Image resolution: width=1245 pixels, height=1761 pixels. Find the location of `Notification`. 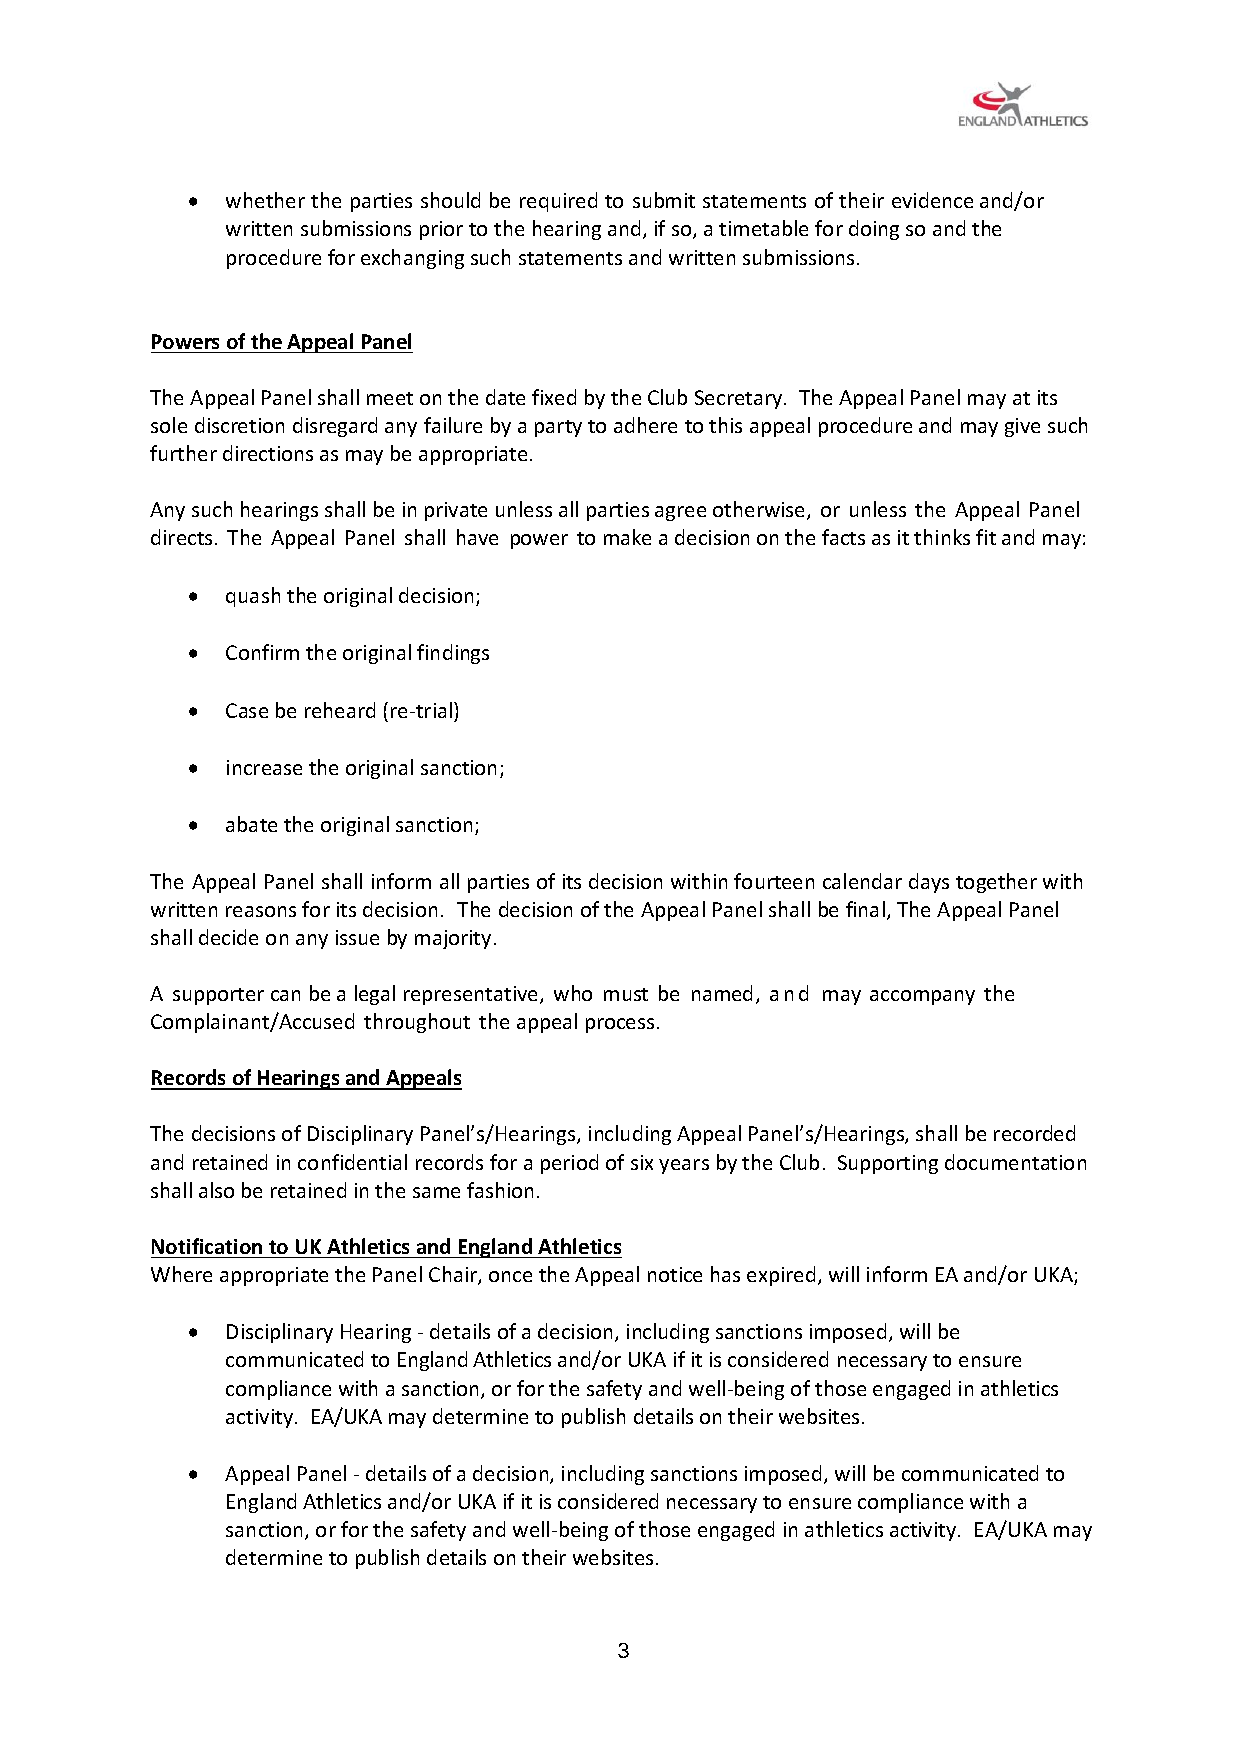

Notification is located at coordinates (207, 1246).
